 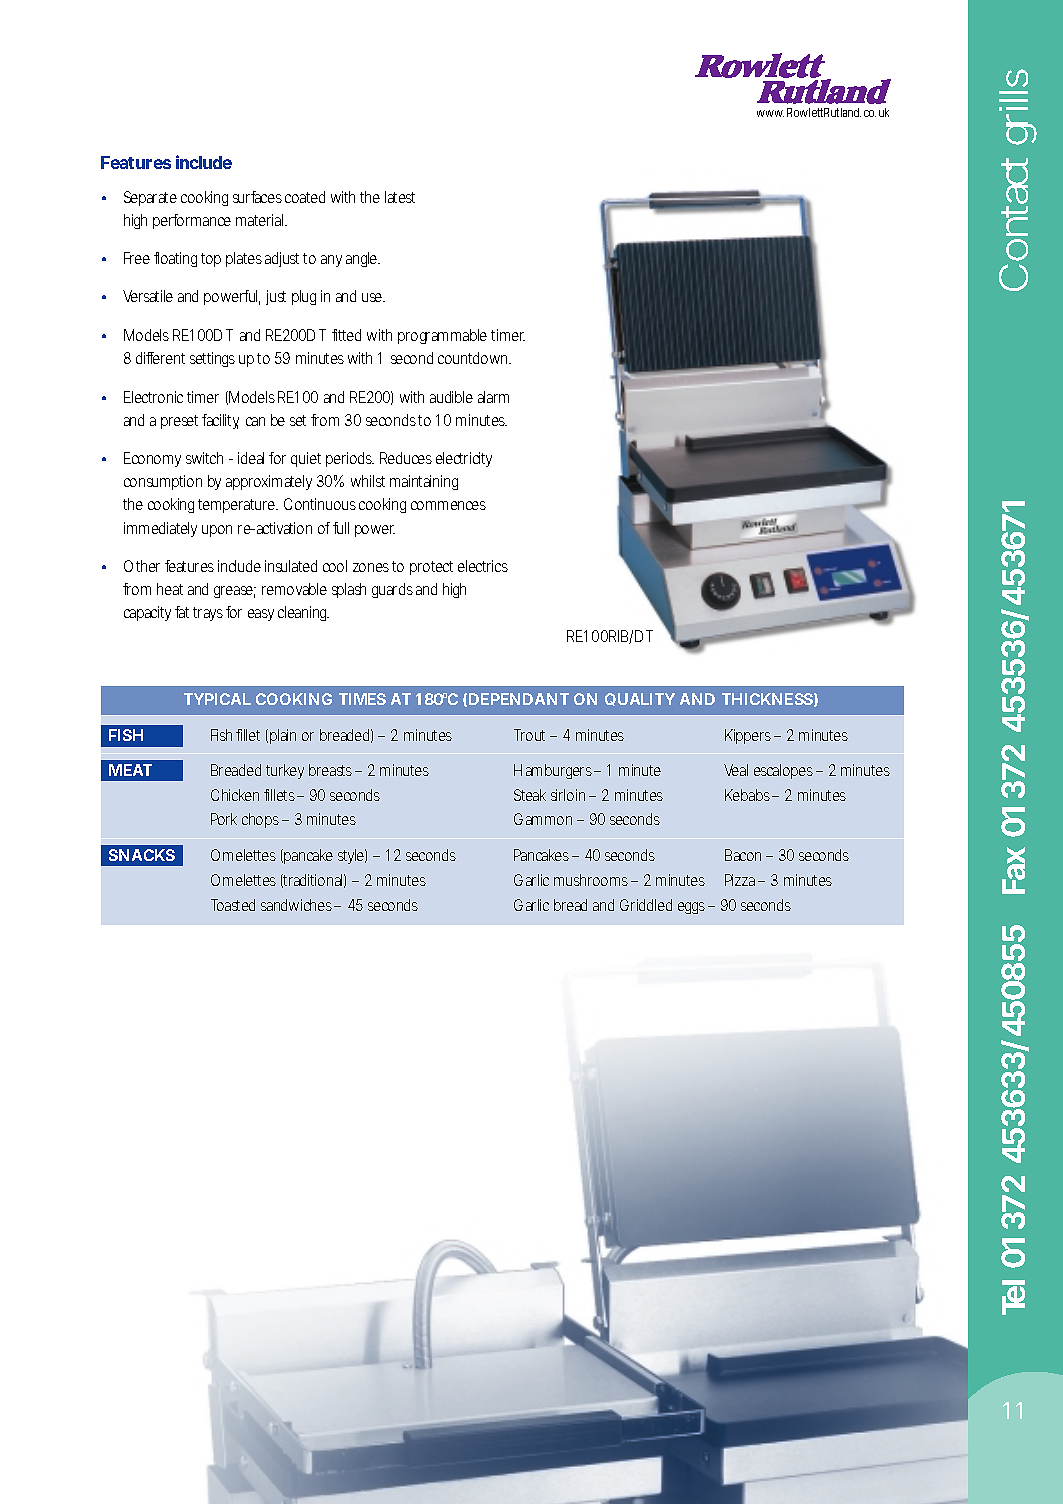 I want to click on angle, so click(x=363, y=259).
